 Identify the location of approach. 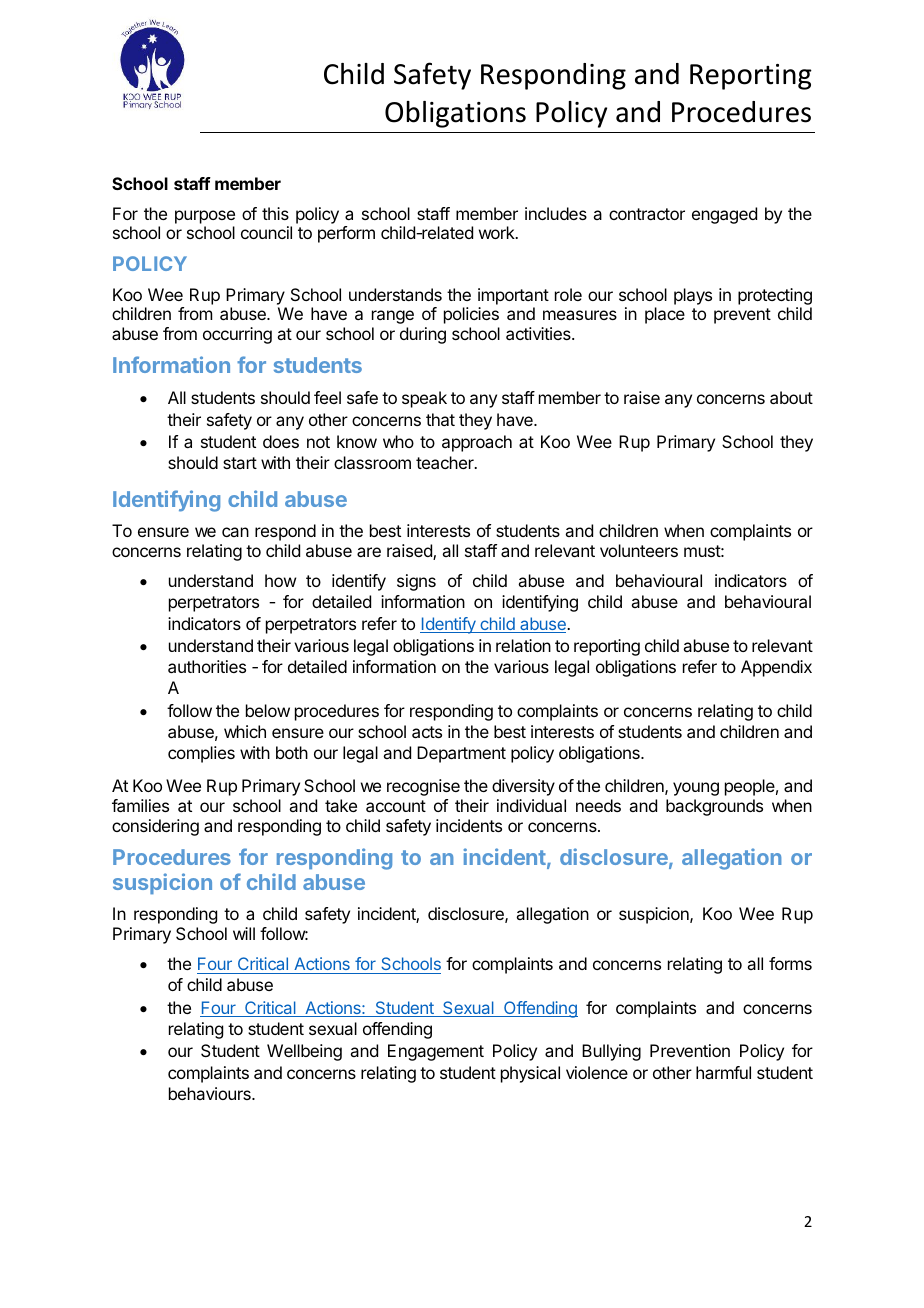
(477, 443).
